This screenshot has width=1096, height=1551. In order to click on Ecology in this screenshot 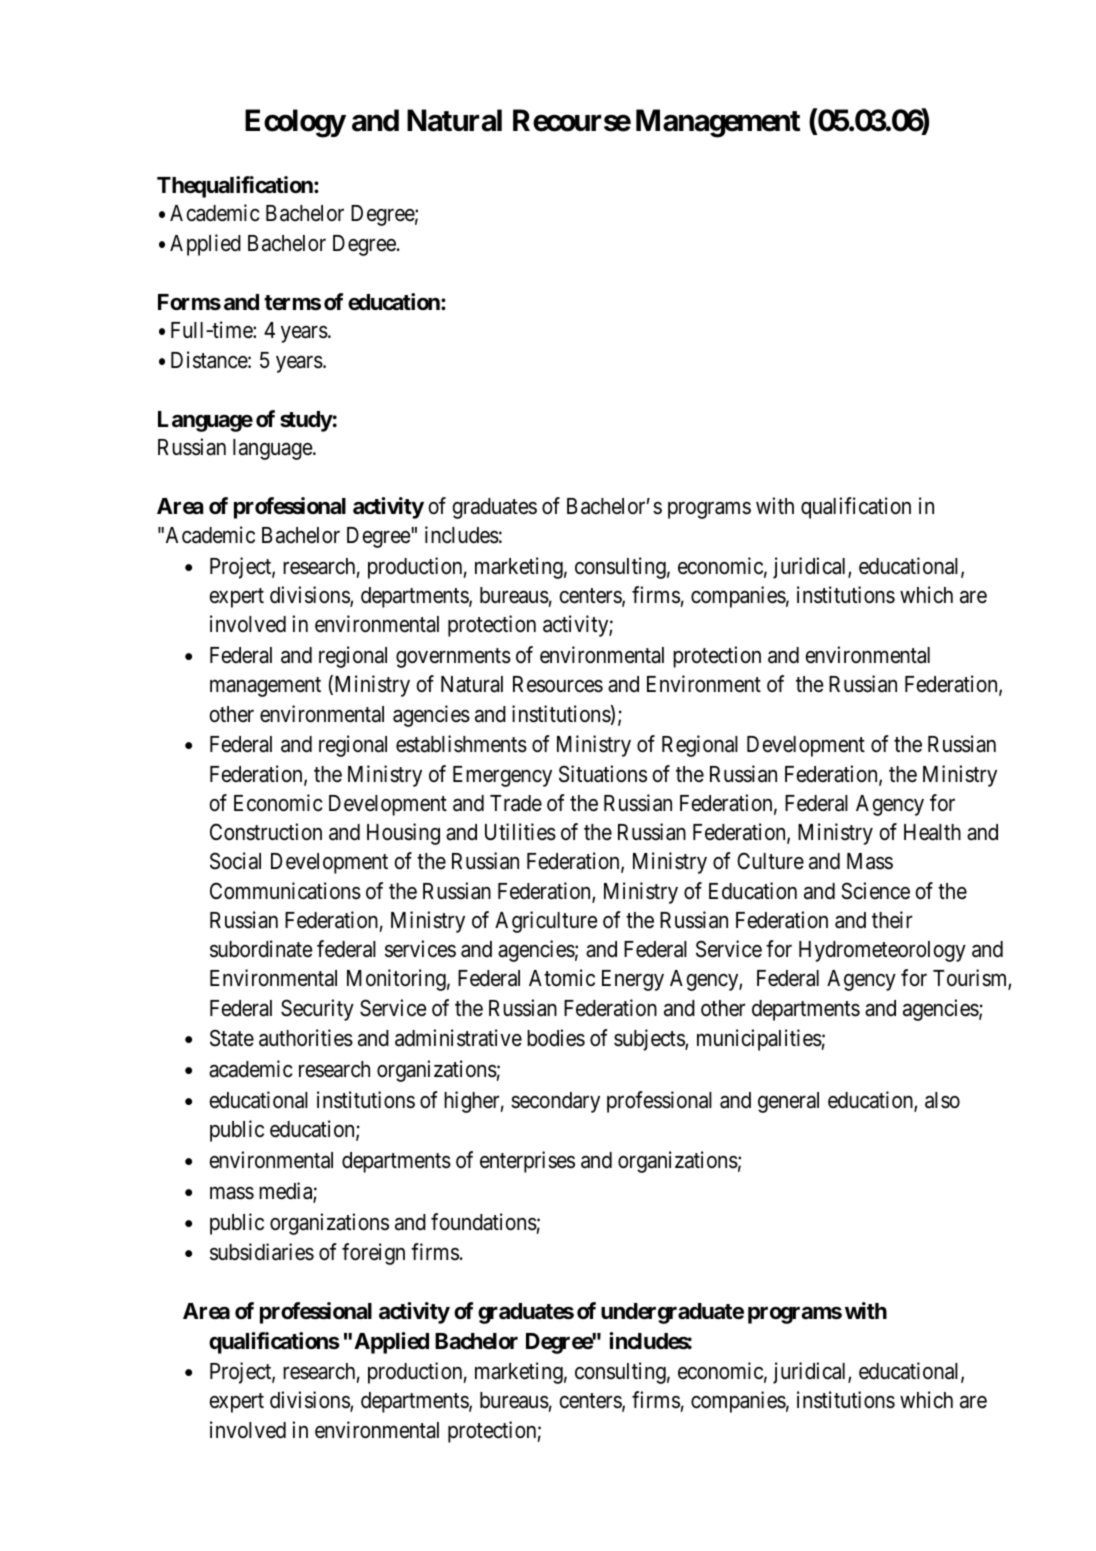, I will do `click(295, 123)`.
